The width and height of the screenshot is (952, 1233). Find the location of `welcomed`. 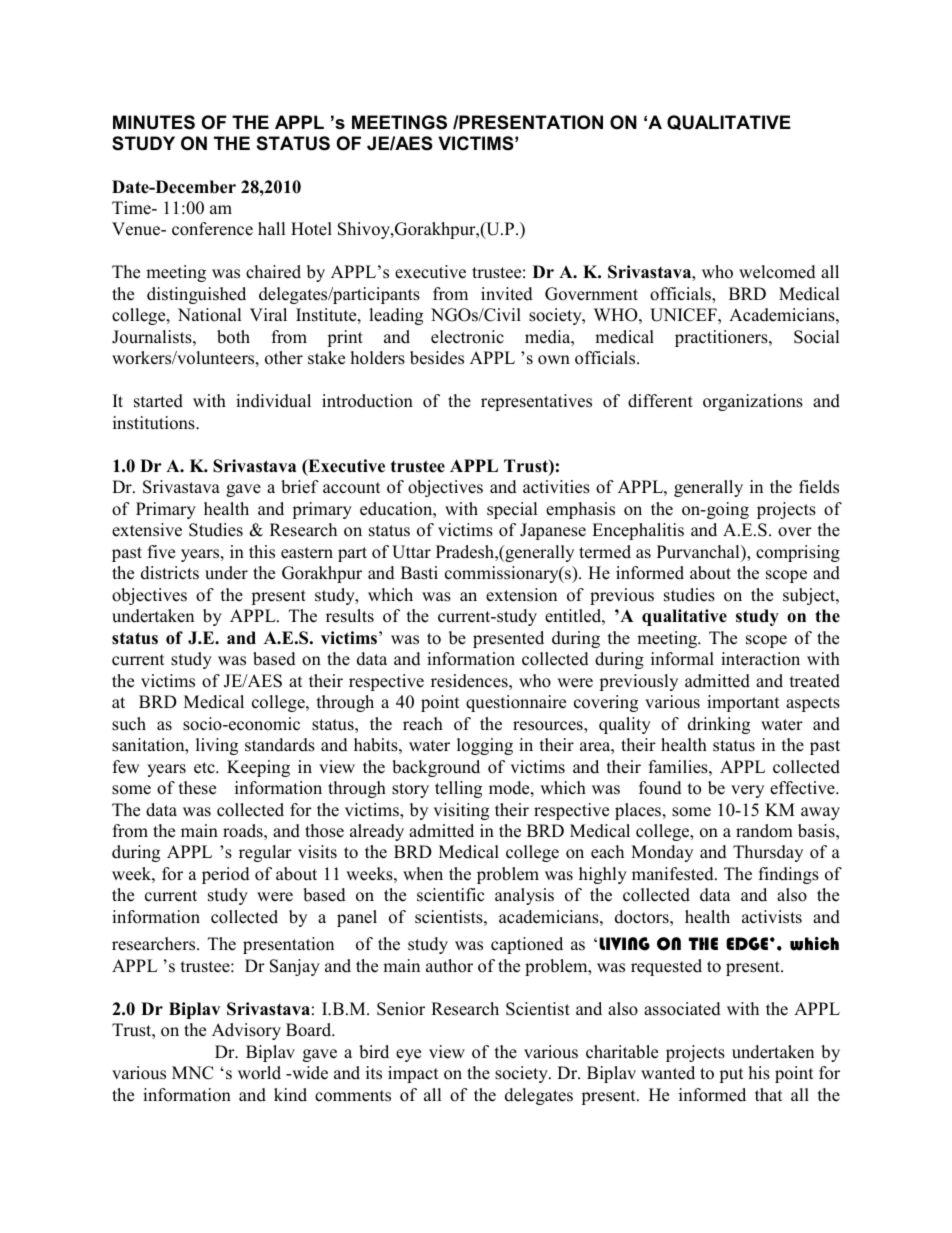

welcomed is located at coordinates (777, 272).
